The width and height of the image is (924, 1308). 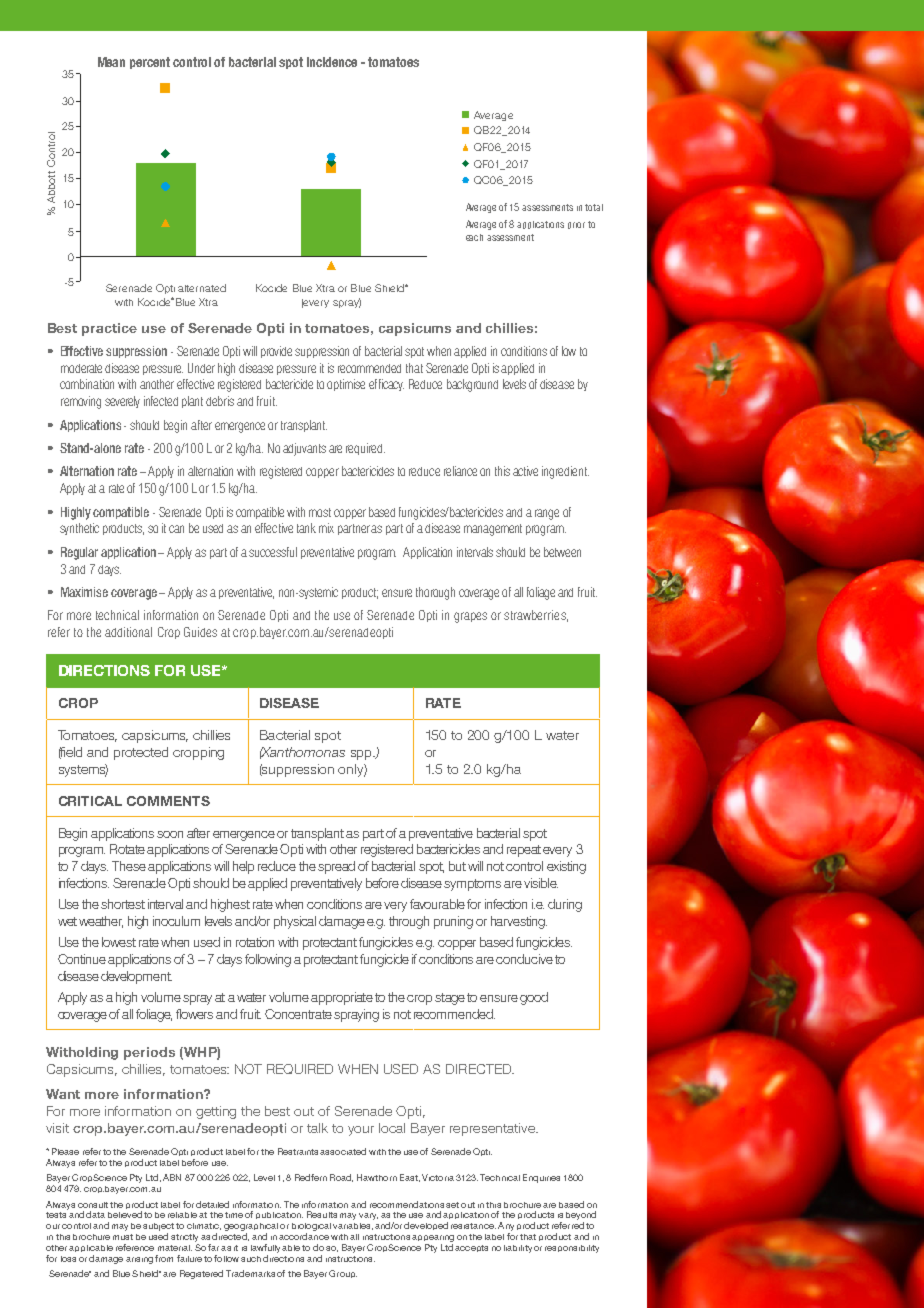 What do you see at coordinates (122, 402) in the image?
I see `severely` at bounding box center [122, 402].
